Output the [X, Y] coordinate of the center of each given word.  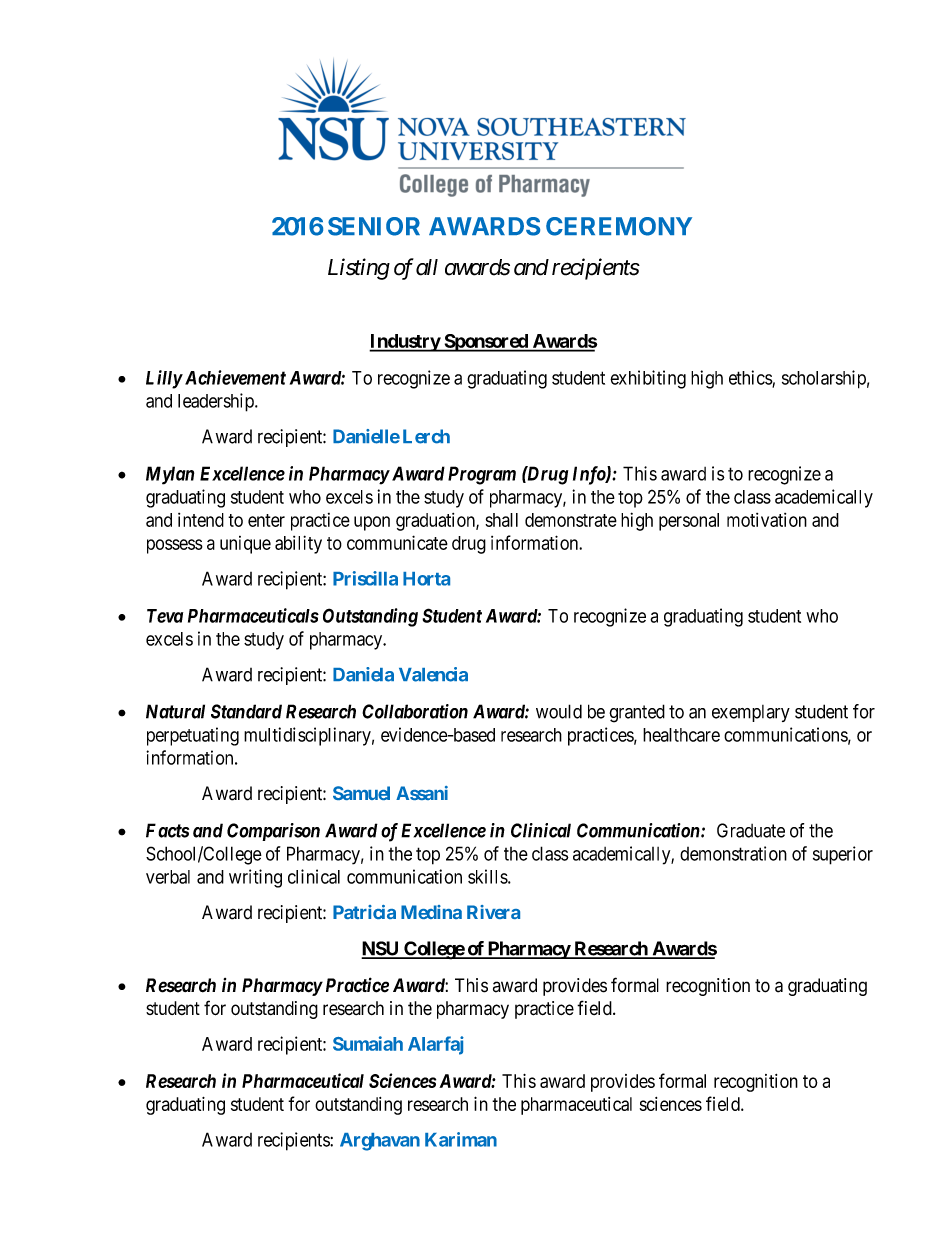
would [559, 711]
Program [482, 475]
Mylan [170, 475]
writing [255, 878]
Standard [246, 711]
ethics [751, 378]
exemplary [751, 713]
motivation [767, 520]
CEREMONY [619, 226]
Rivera [493, 912]
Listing [359, 269]
